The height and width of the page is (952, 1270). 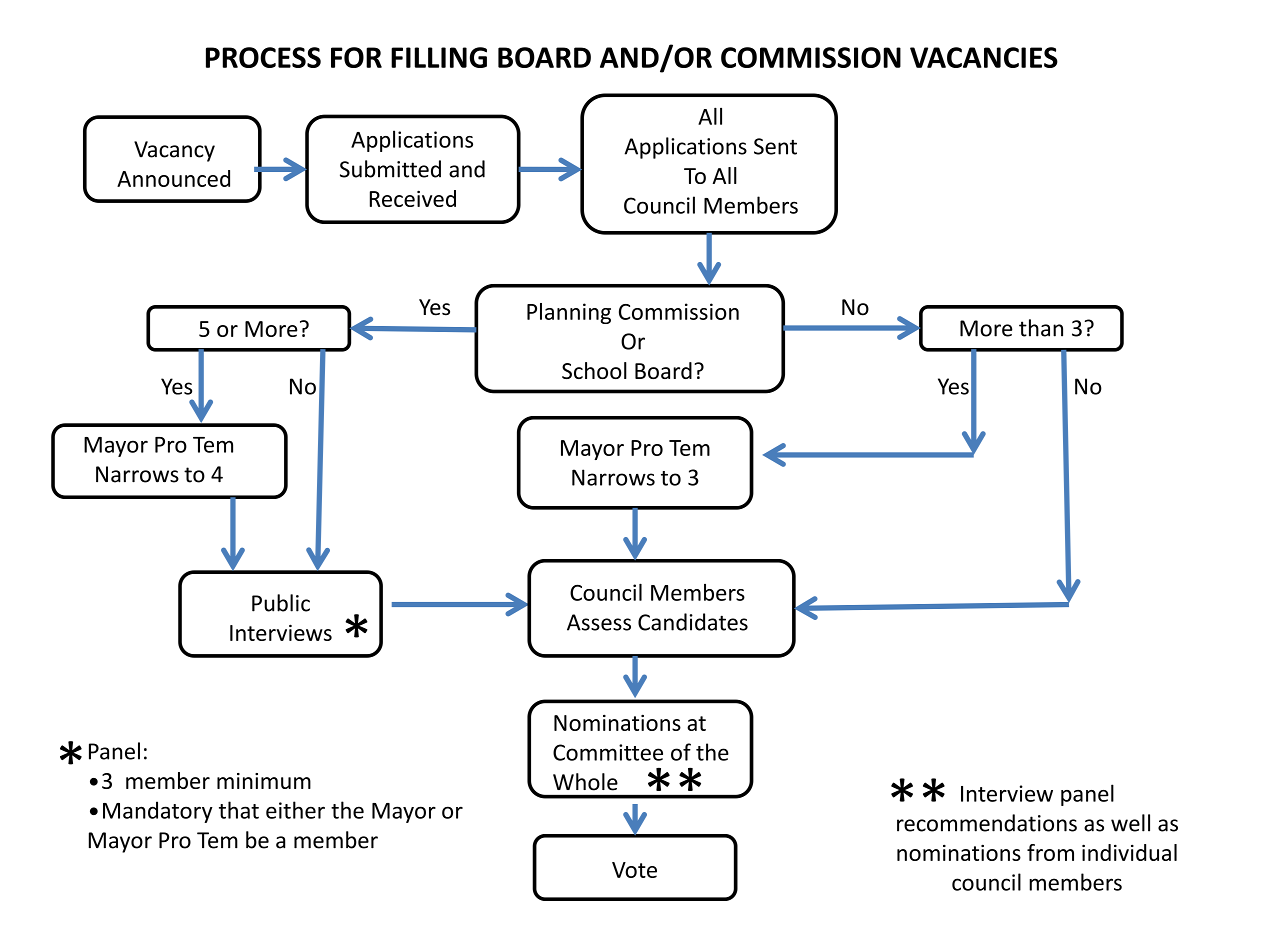 What do you see at coordinates (281, 603) in the page?
I see `Public` at bounding box center [281, 603].
